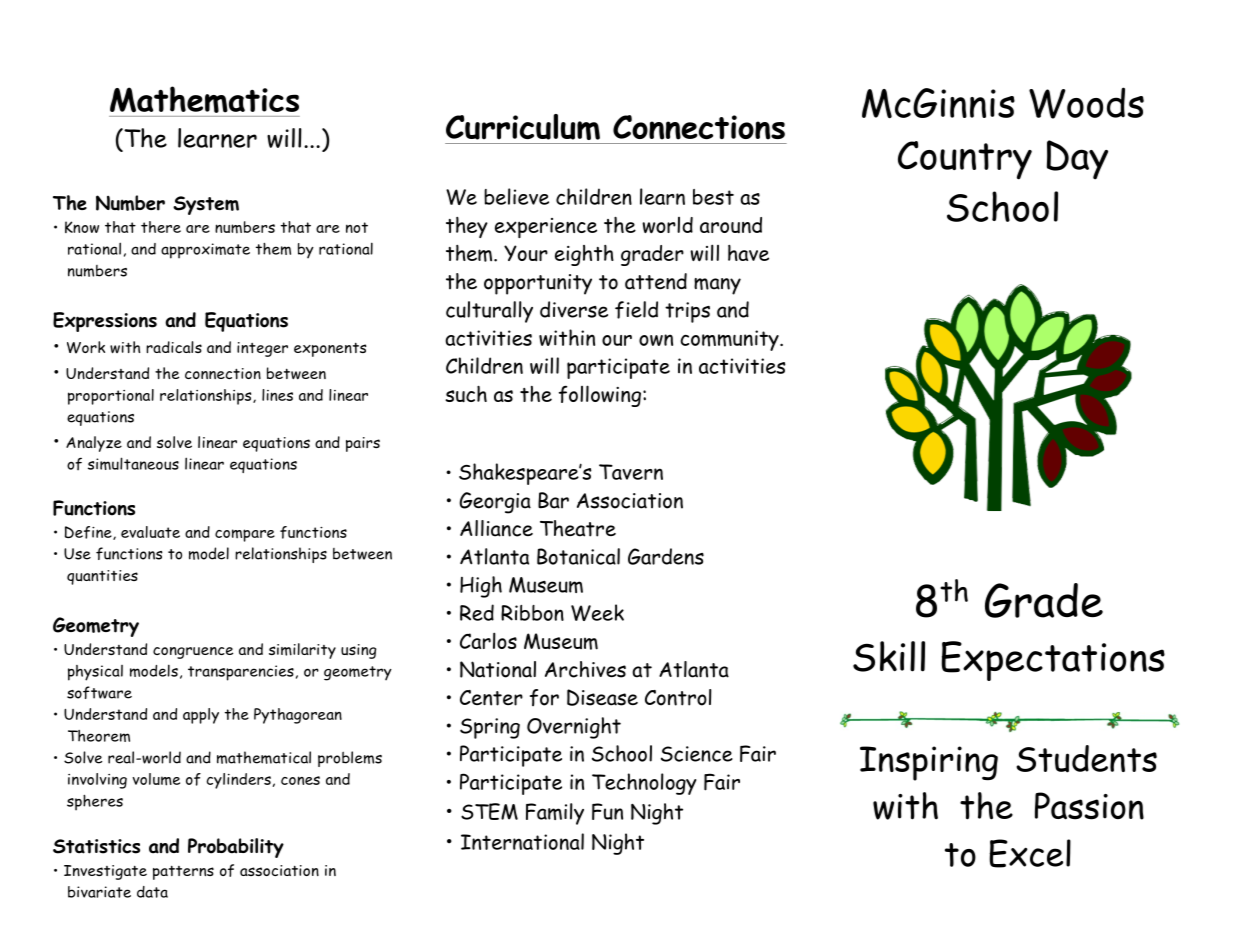 Image resolution: width=1233 pixels, height=952 pixels. I want to click on apply, so click(201, 716).
